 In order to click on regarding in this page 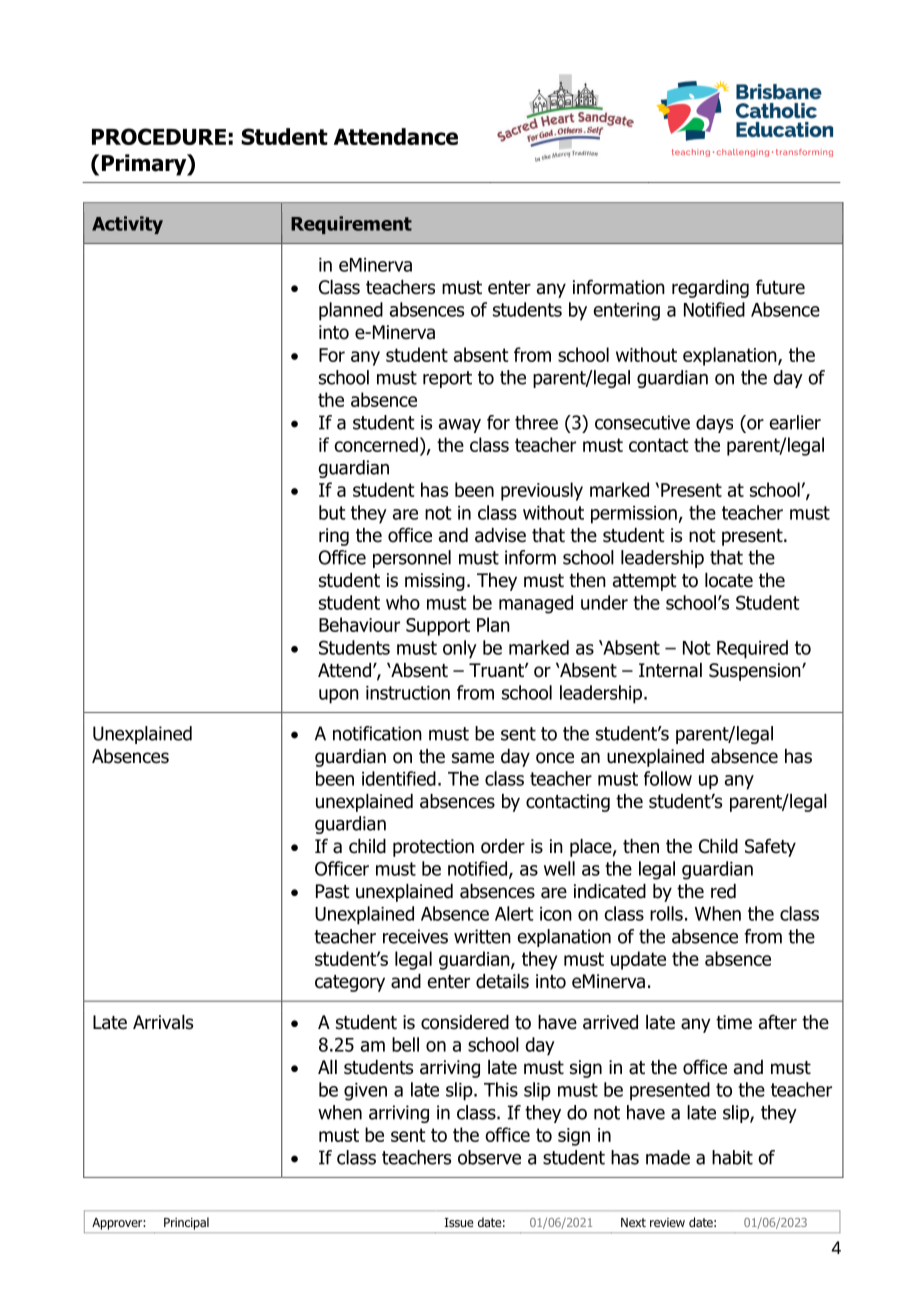, I will do `click(710, 289)`.
